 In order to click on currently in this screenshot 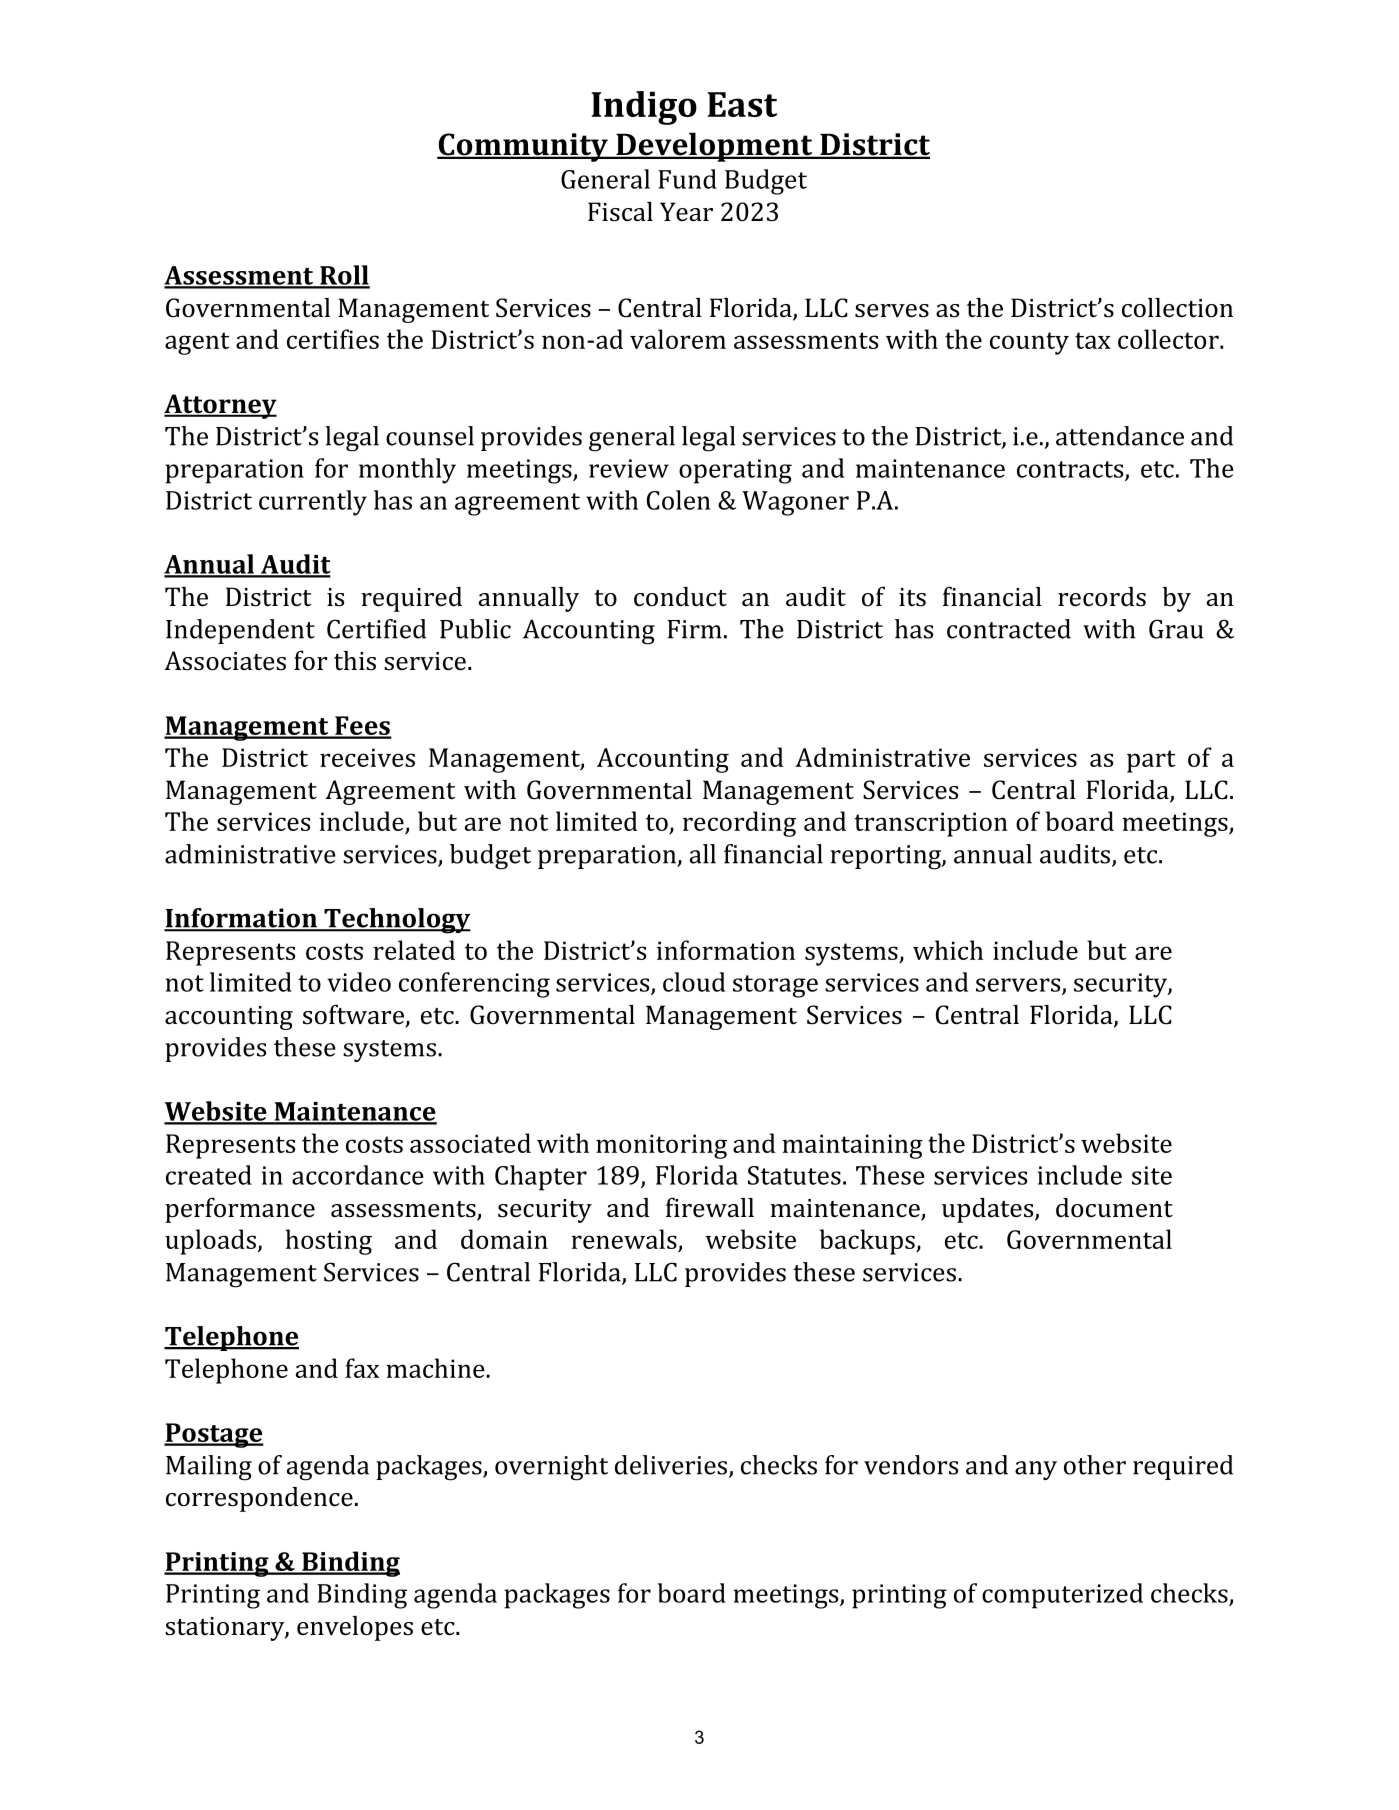, I will do `click(313, 503)`.
